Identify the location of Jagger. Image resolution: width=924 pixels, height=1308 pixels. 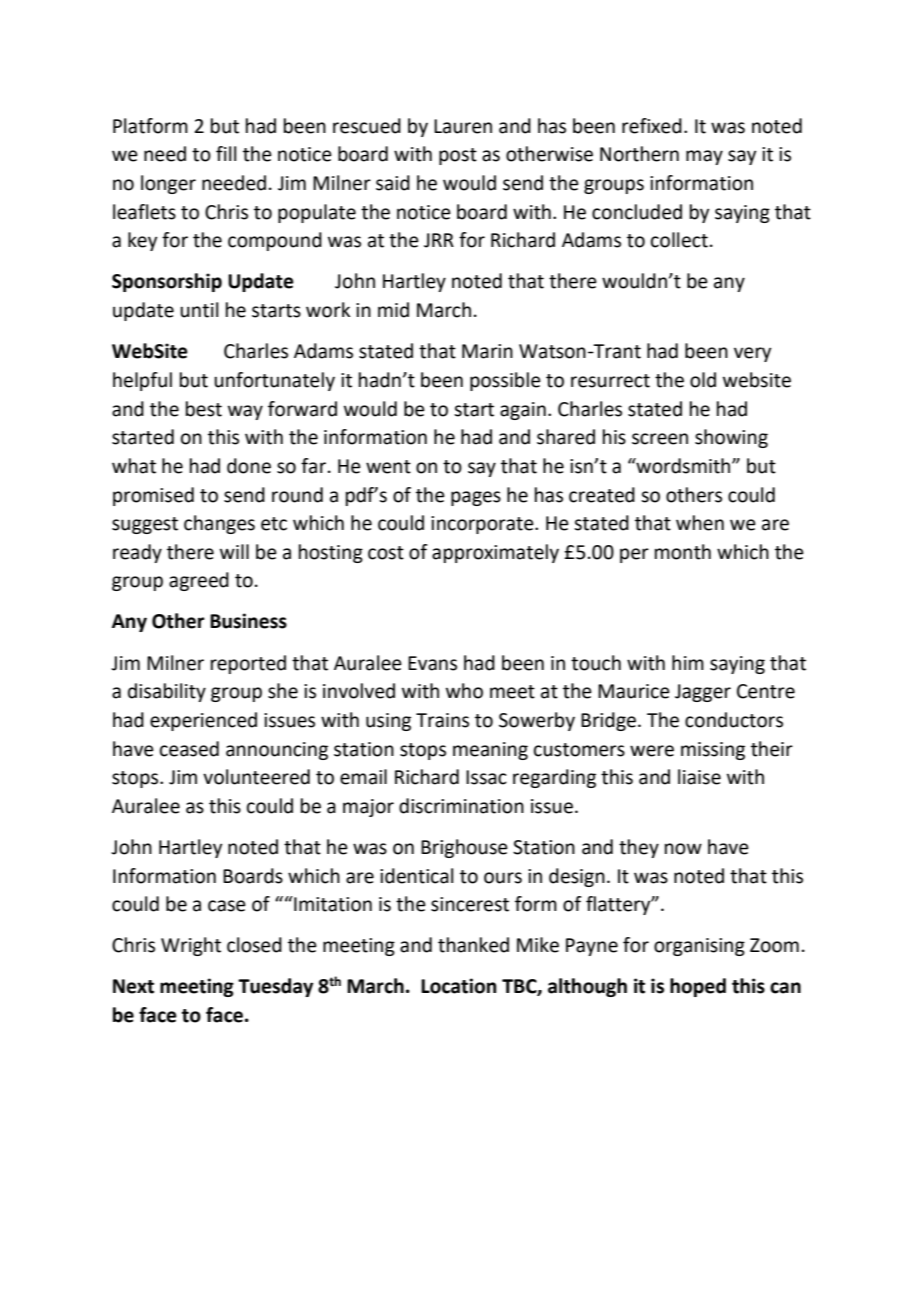
(703, 693).
